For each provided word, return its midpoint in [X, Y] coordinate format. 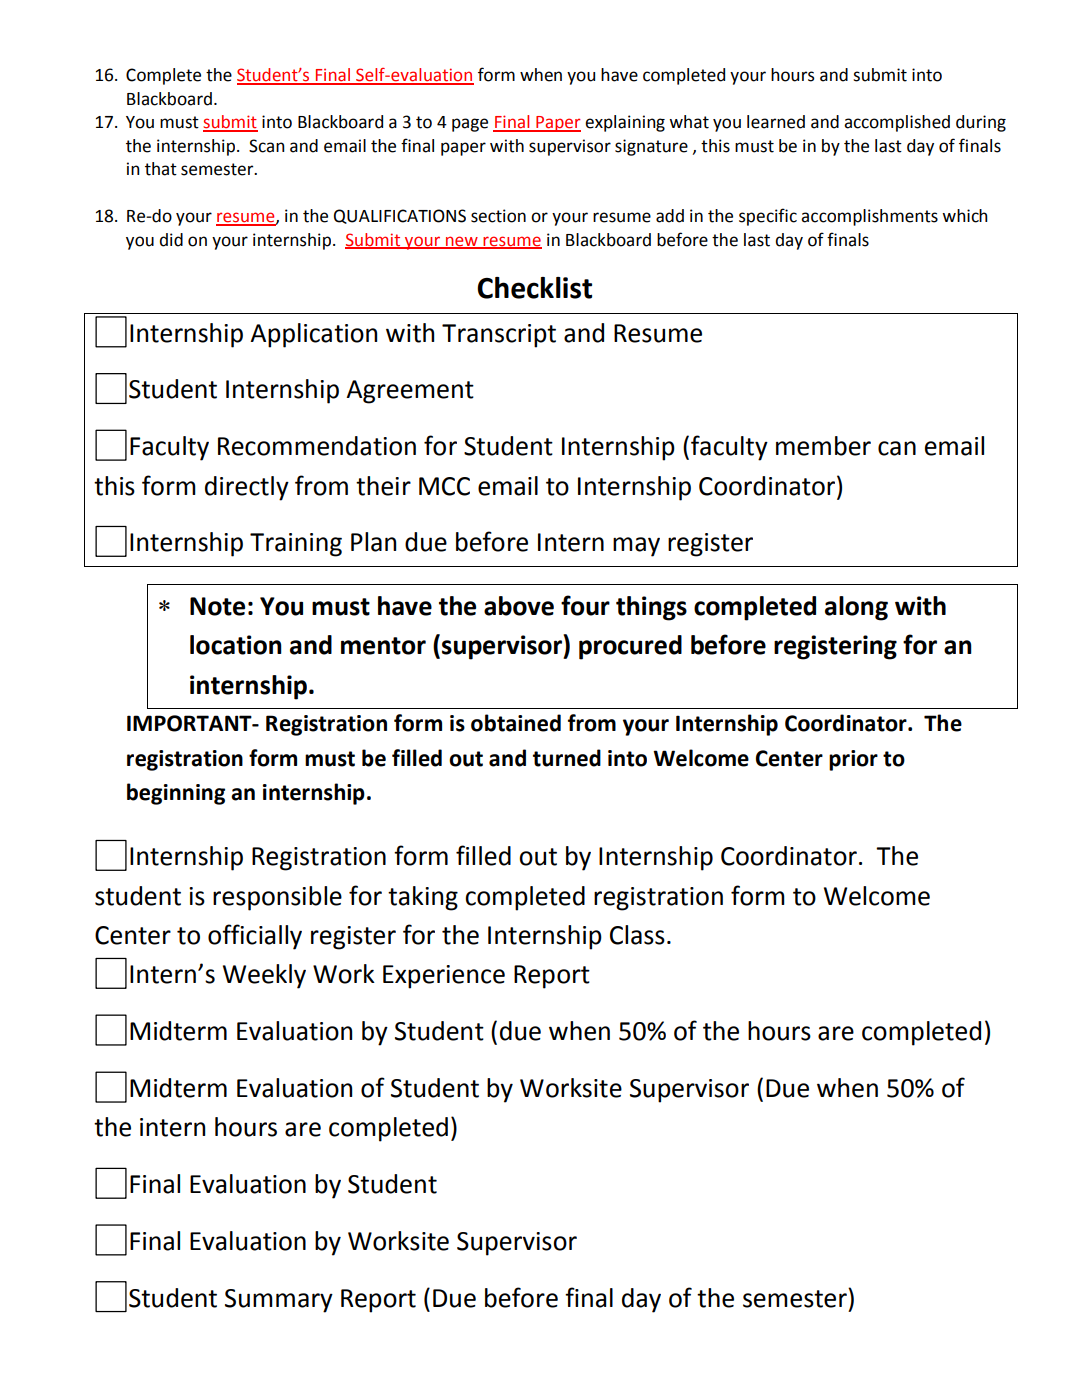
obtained [516, 723]
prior [853, 760]
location [236, 645]
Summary [279, 1301]
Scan [267, 146]
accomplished [897, 123]
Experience [444, 977]
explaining [625, 123]
